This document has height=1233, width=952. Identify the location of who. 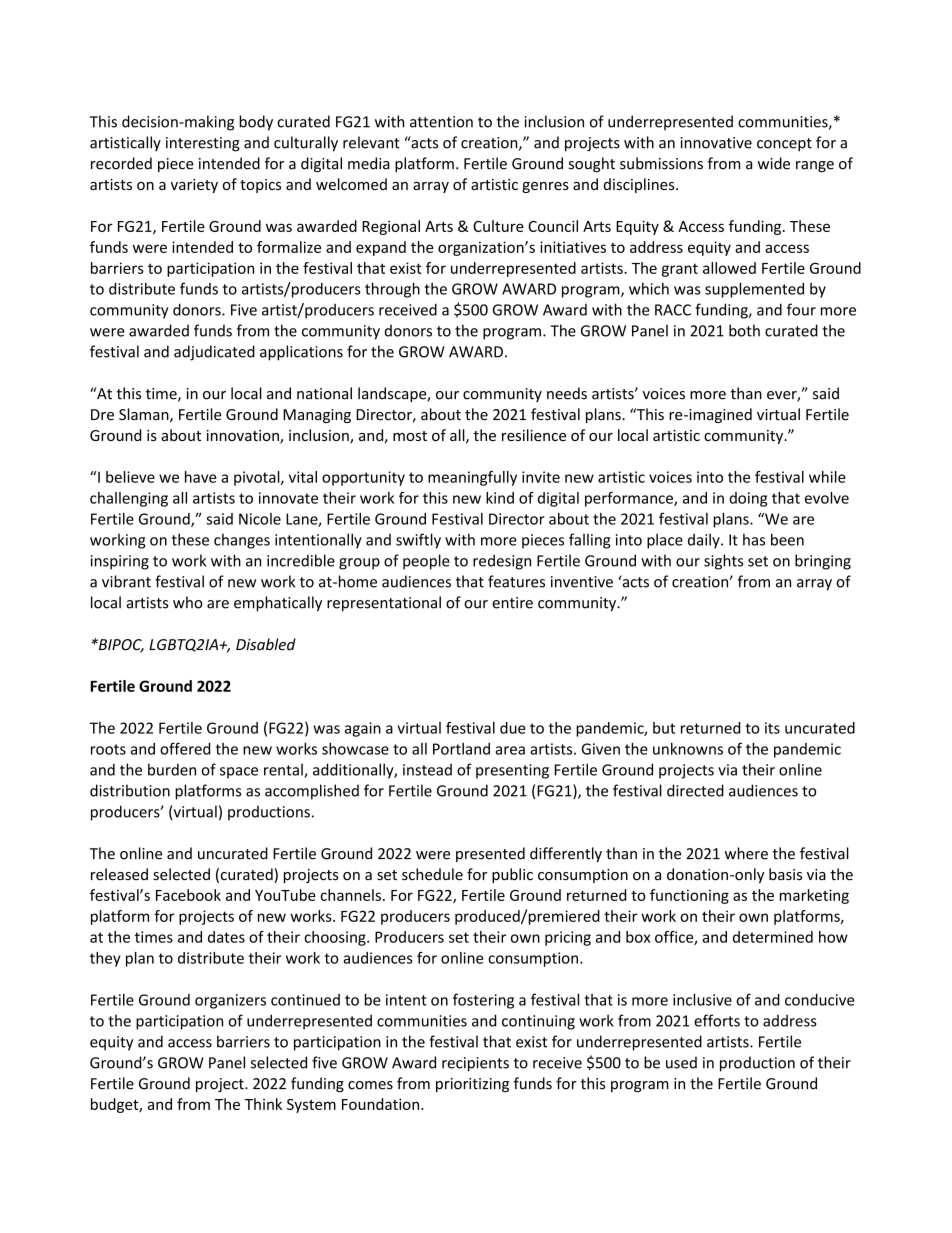
(188, 602).
